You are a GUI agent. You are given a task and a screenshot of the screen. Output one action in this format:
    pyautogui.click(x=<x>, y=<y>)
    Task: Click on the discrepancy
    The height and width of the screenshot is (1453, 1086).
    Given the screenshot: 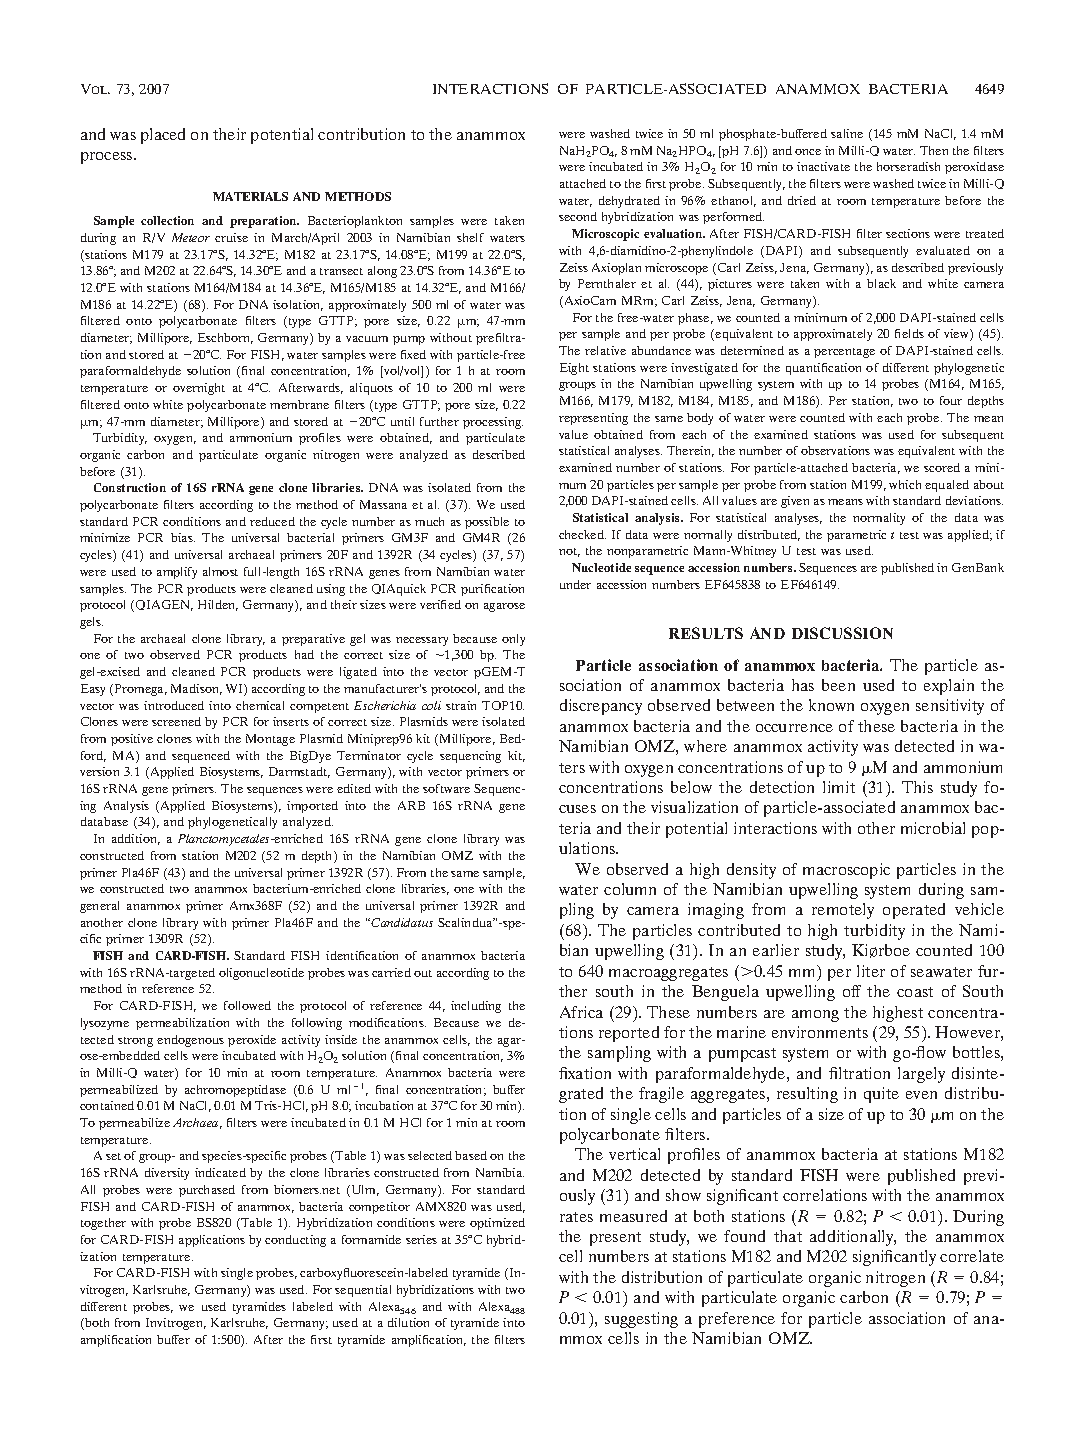 What is the action you would take?
    pyautogui.click(x=601, y=707)
